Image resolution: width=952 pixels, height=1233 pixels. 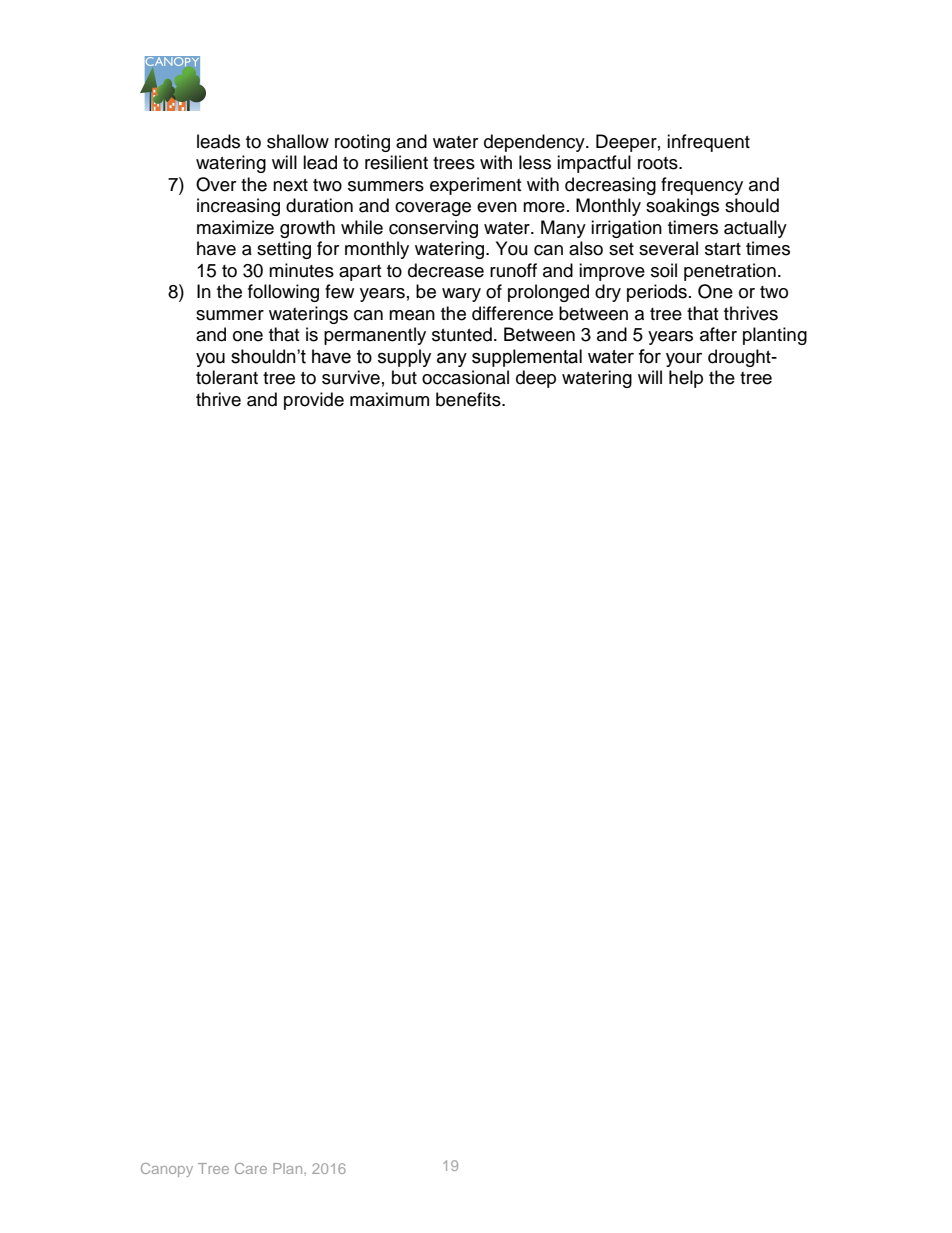 I want to click on increasing, so click(x=238, y=207).
